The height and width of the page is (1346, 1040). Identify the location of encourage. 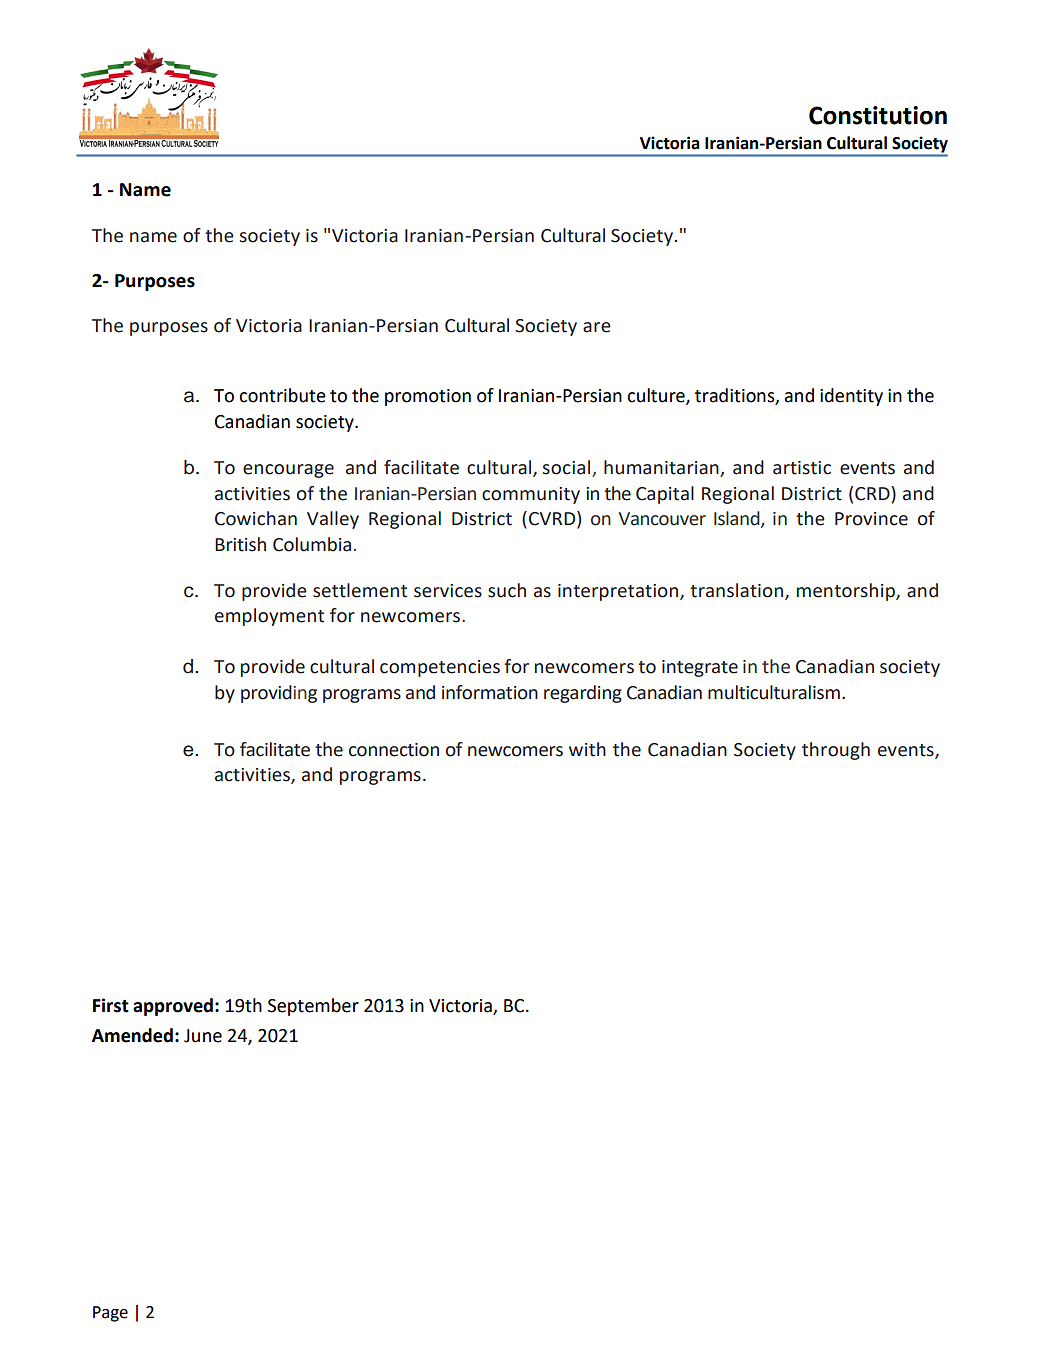
(288, 471).
